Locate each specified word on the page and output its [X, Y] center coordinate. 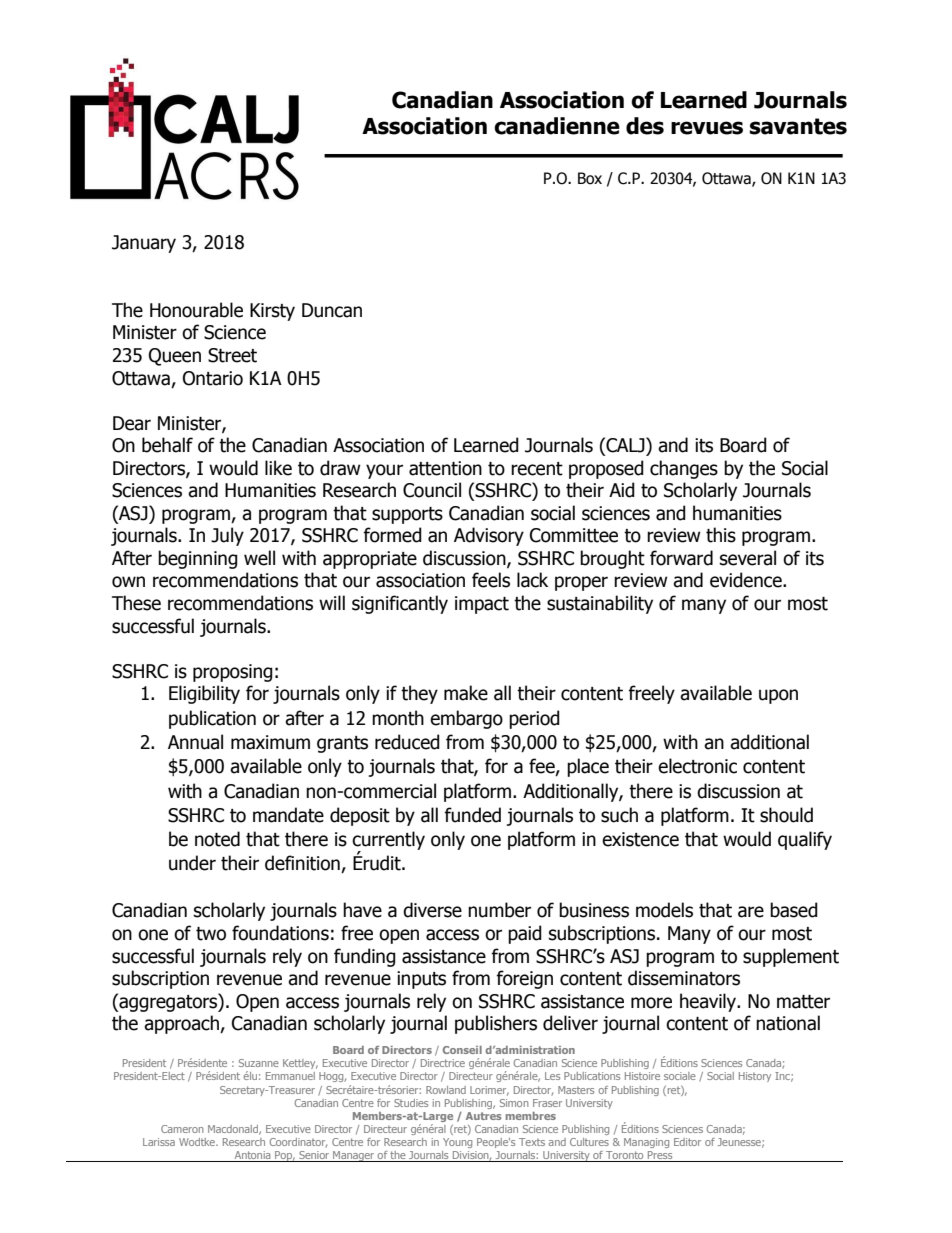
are [751, 912]
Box [590, 178]
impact [482, 605]
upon [778, 696]
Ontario [213, 378]
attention [445, 468]
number [499, 910]
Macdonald [234, 1130]
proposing [233, 673]
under [192, 863]
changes [684, 469]
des [645, 126]
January [144, 244]
